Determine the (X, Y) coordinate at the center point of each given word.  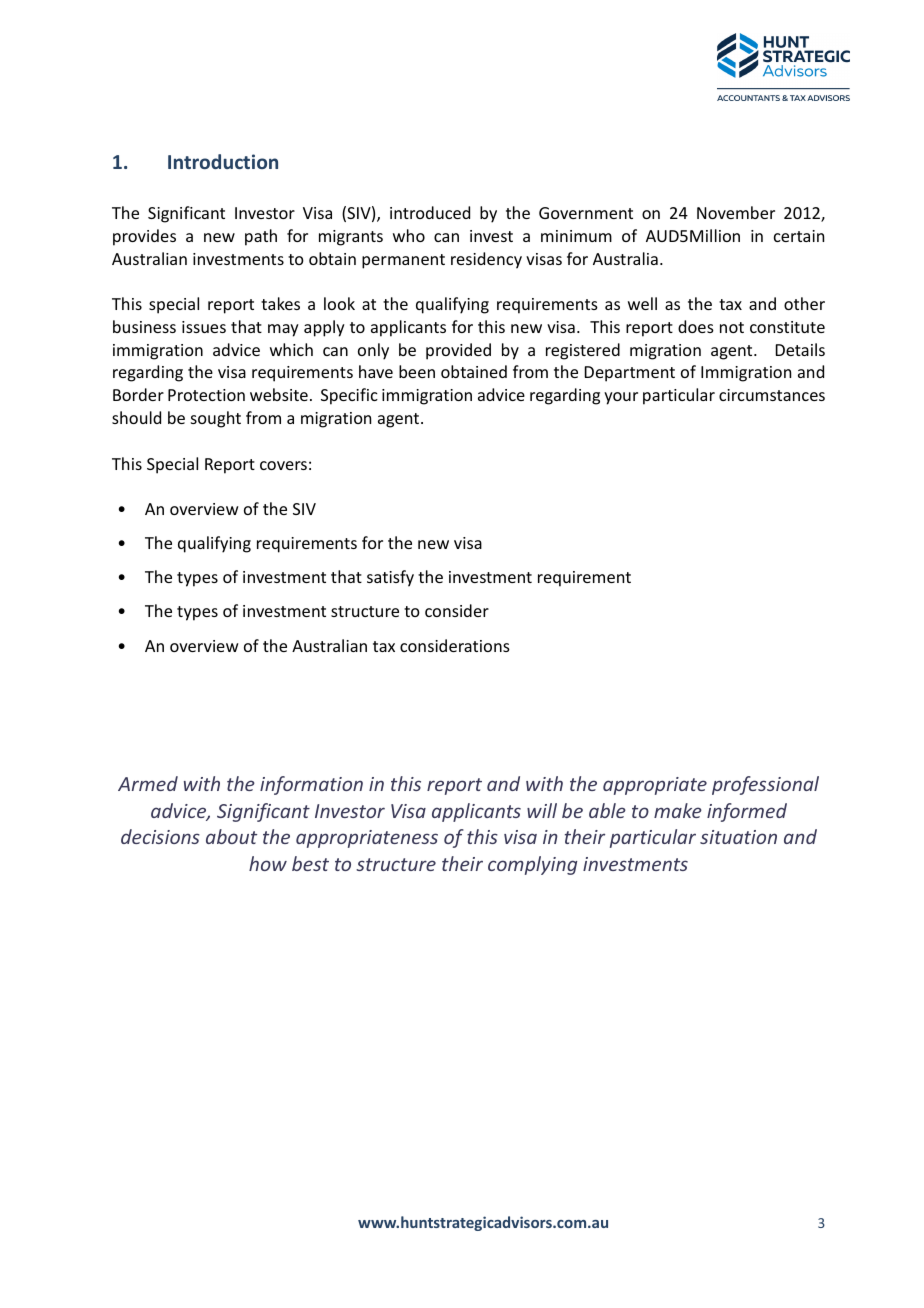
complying (532, 865)
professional (765, 785)
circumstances (772, 395)
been (417, 371)
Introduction (223, 161)
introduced (430, 212)
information (311, 785)
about (231, 836)
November (736, 212)
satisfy (390, 578)
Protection (206, 395)
